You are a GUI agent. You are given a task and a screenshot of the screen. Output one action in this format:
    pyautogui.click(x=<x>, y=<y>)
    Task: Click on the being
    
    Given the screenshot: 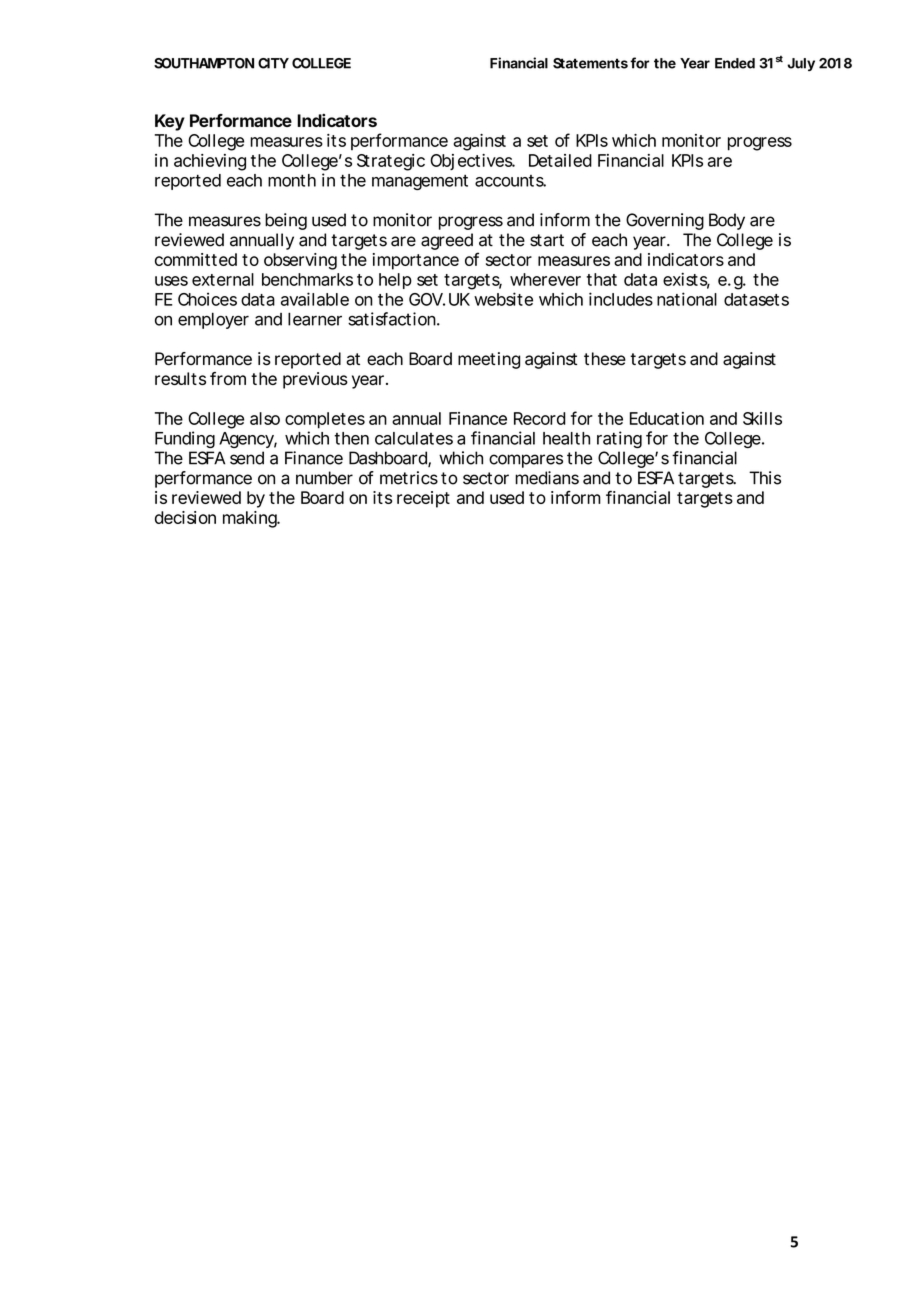 What is the action you would take?
    pyautogui.click(x=286, y=221)
